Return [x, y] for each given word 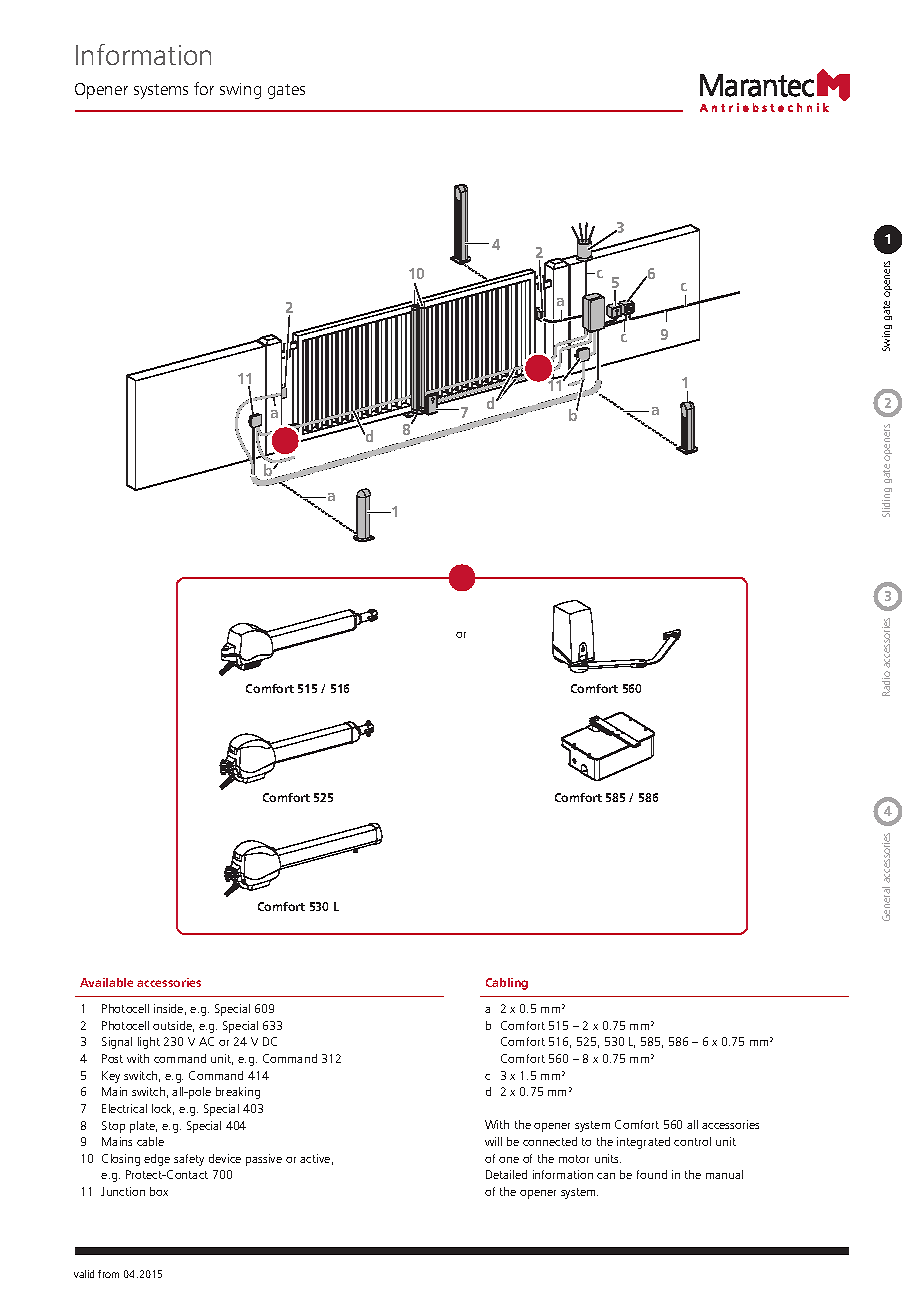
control [692, 1141]
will [493, 1141]
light [149, 1043]
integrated [643, 1143]
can [606, 1176]
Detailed [506, 1174]
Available [106, 982]
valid [84, 1274]
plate [143, 1127]
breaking [238, 1093]
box [159, 1191]
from [108, 1274]
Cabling [507, 984]
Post [112, 1058]
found [652, 1174]
